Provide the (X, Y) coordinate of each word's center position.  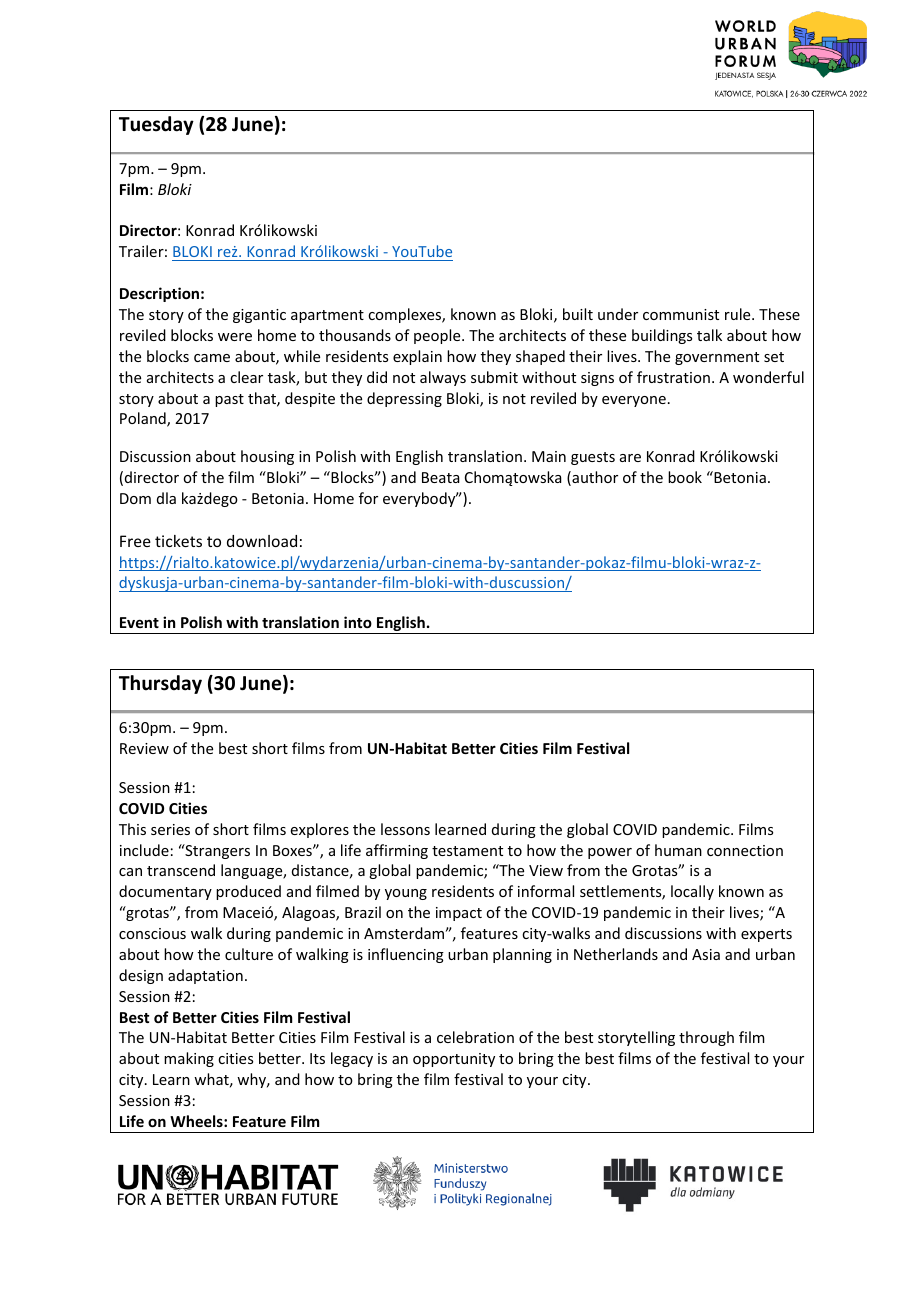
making (189, 1059)
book (685, 477)
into (358, 622)
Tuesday (156, 125)
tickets (178, 541)
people (438, 336)
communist (681, 314)
